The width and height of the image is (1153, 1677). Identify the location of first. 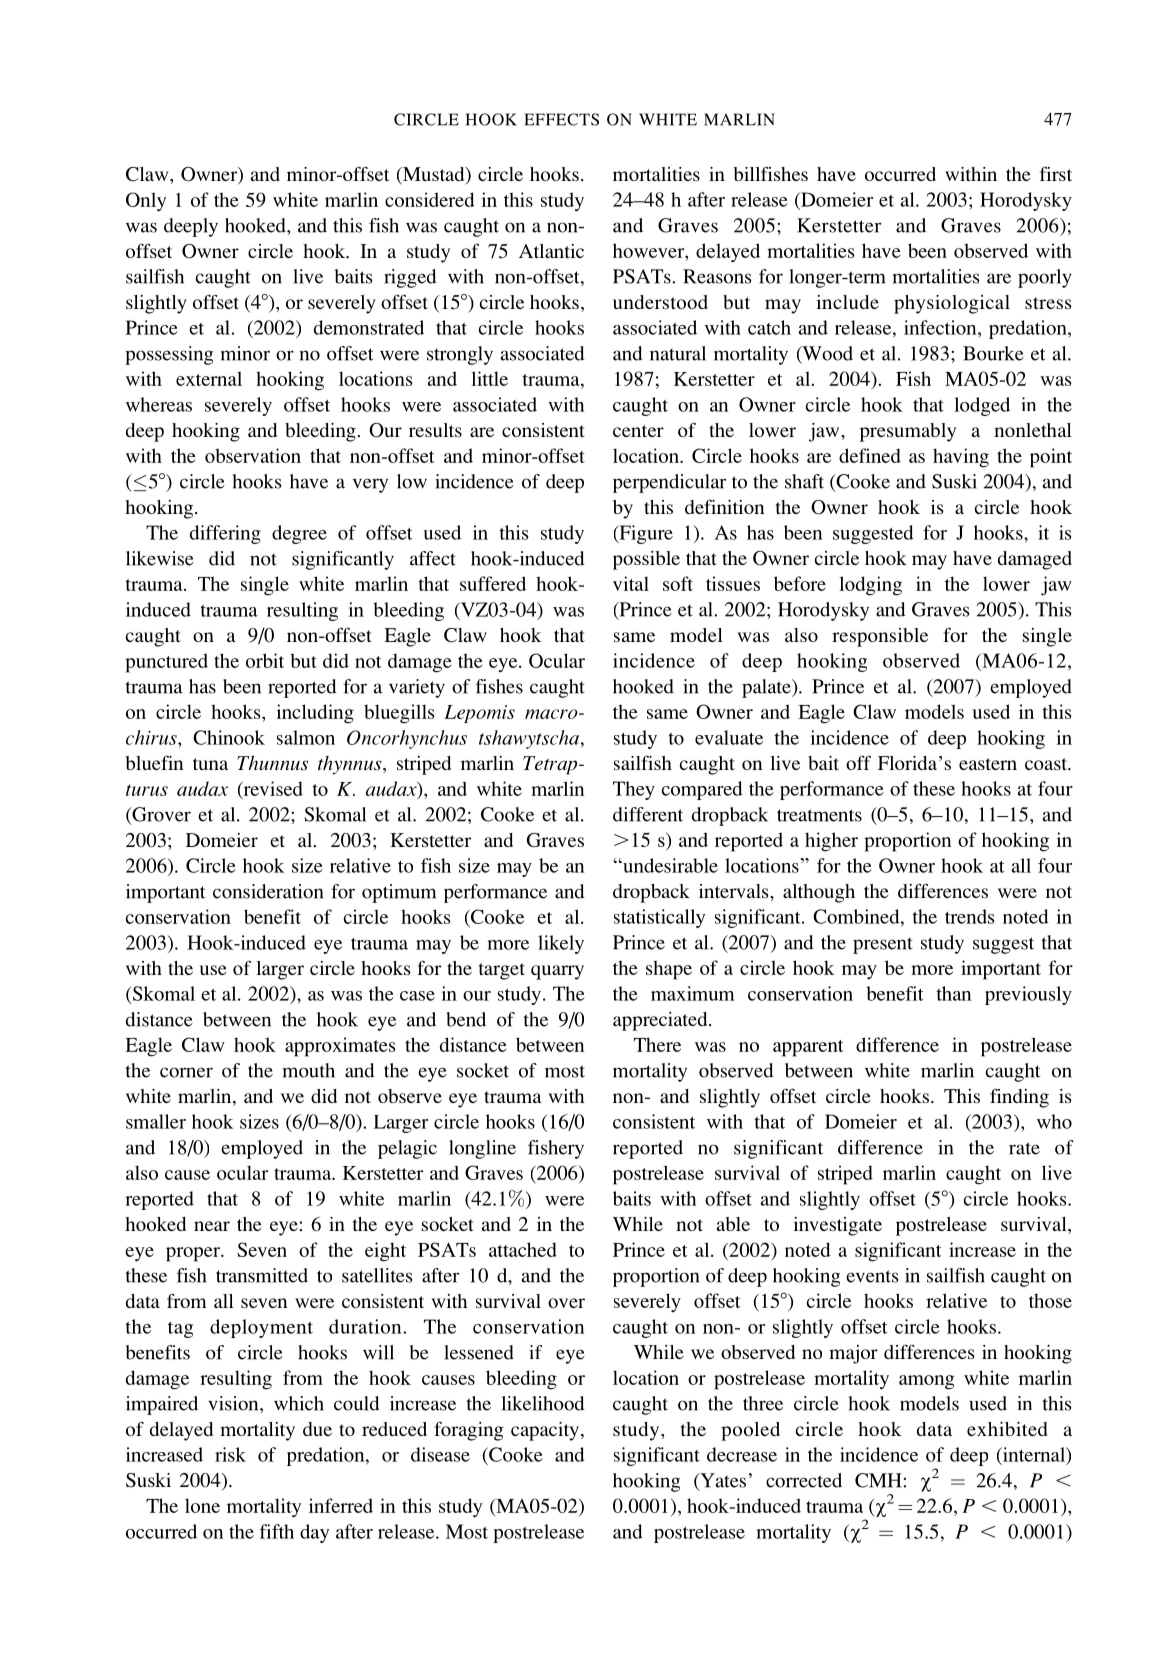
(1056, 174).
